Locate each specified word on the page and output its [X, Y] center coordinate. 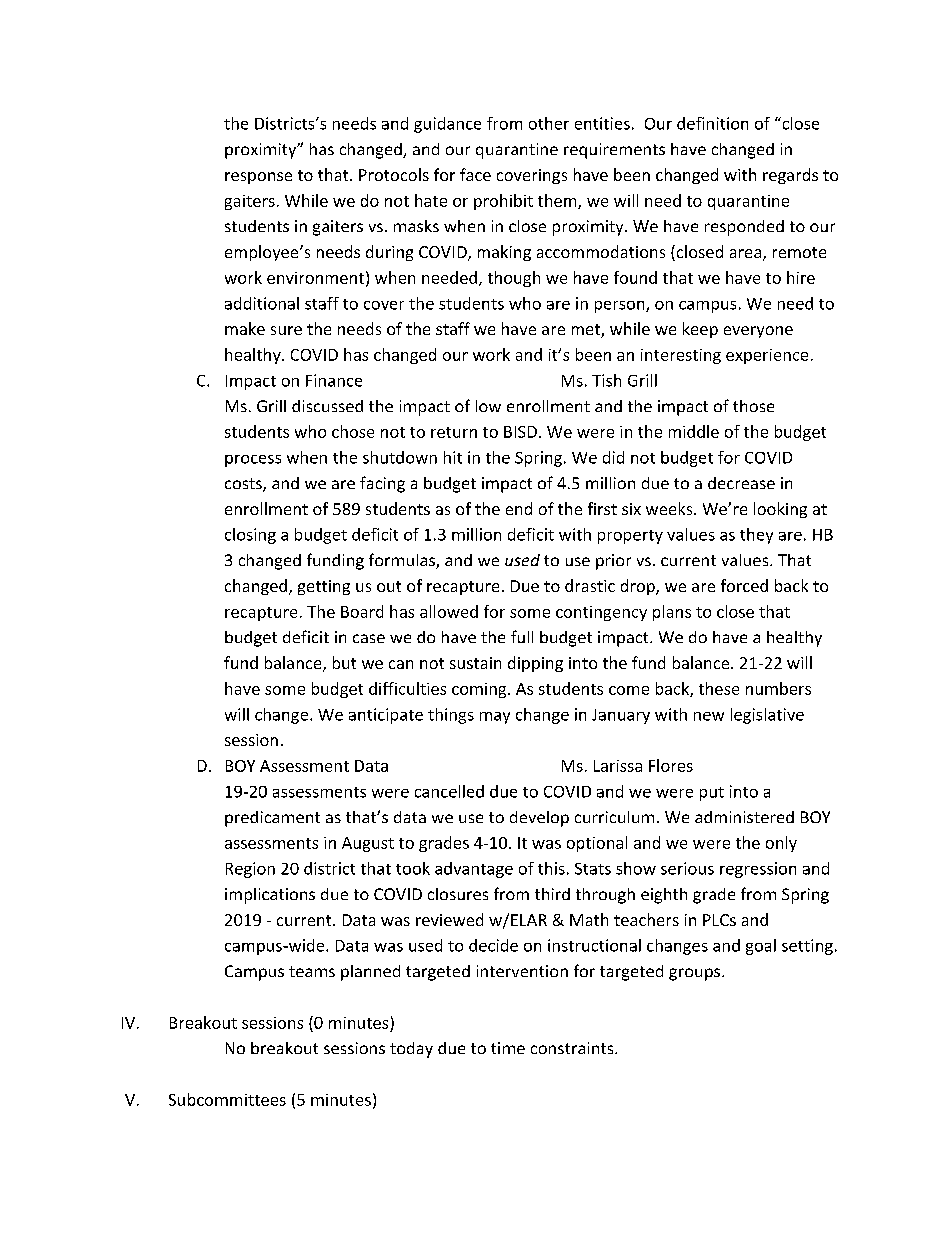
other [549, 123]
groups [694, 974]
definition [712, 123]
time [508, 1048]
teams [312, 971]
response [258, 178]
